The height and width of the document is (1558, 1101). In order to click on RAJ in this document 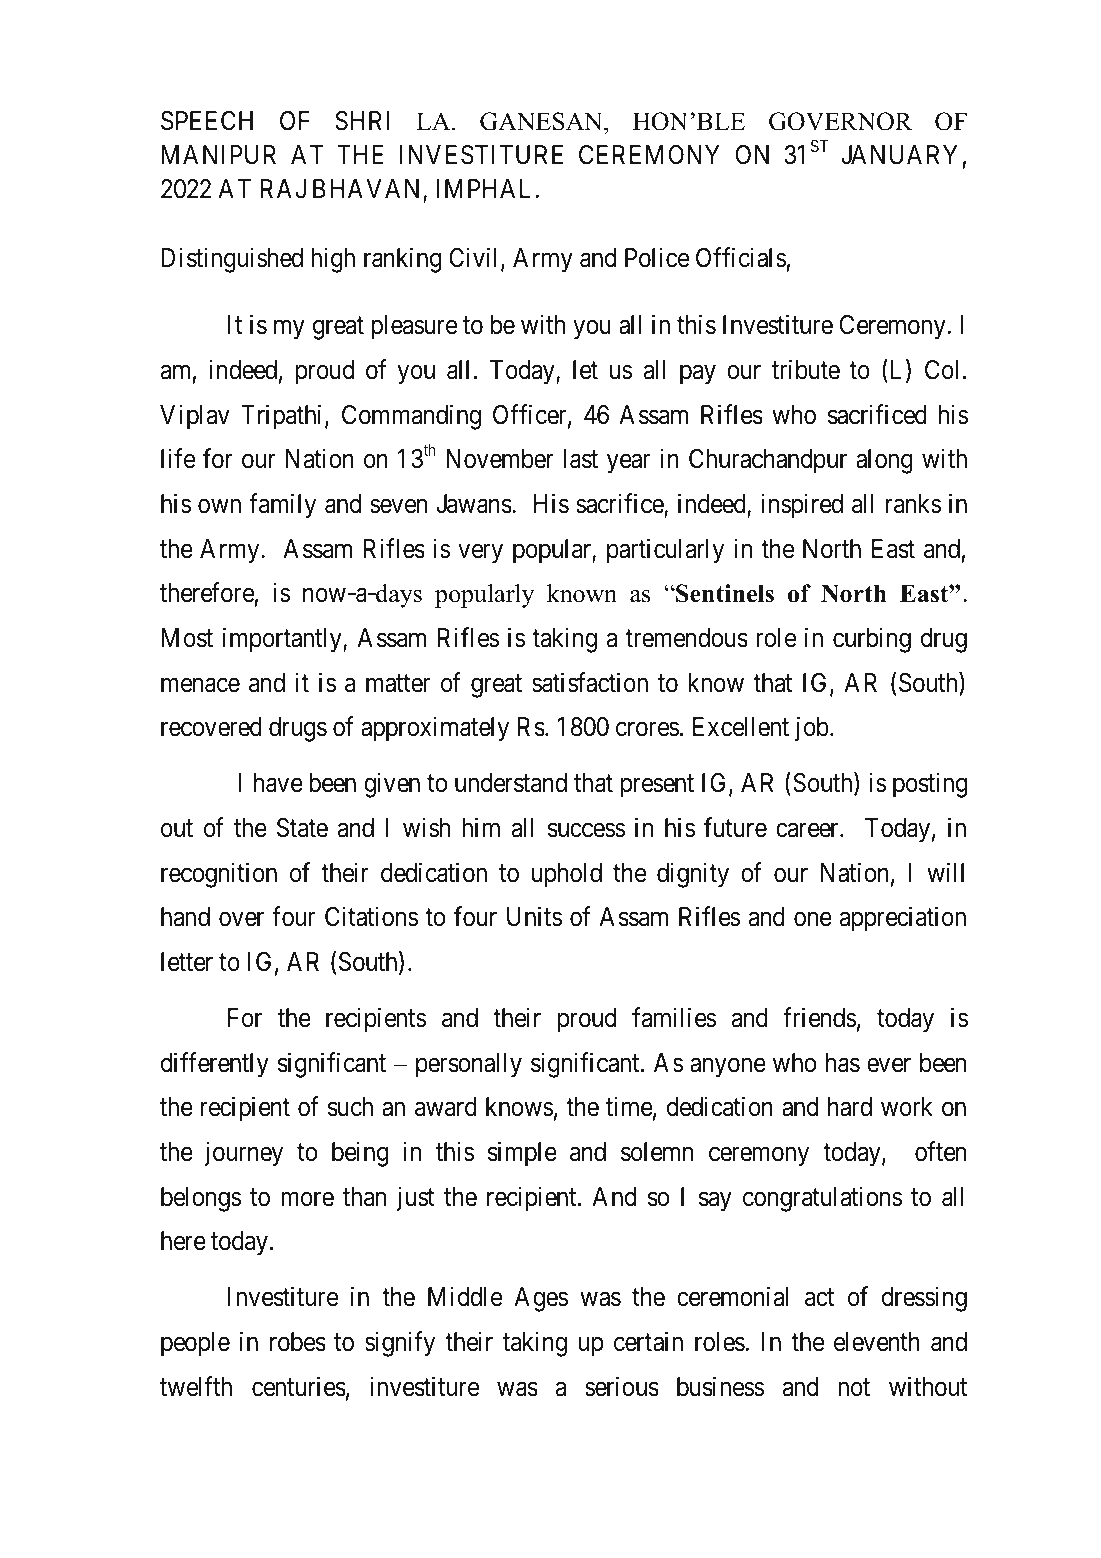, I will do `click(283, 188)`.
